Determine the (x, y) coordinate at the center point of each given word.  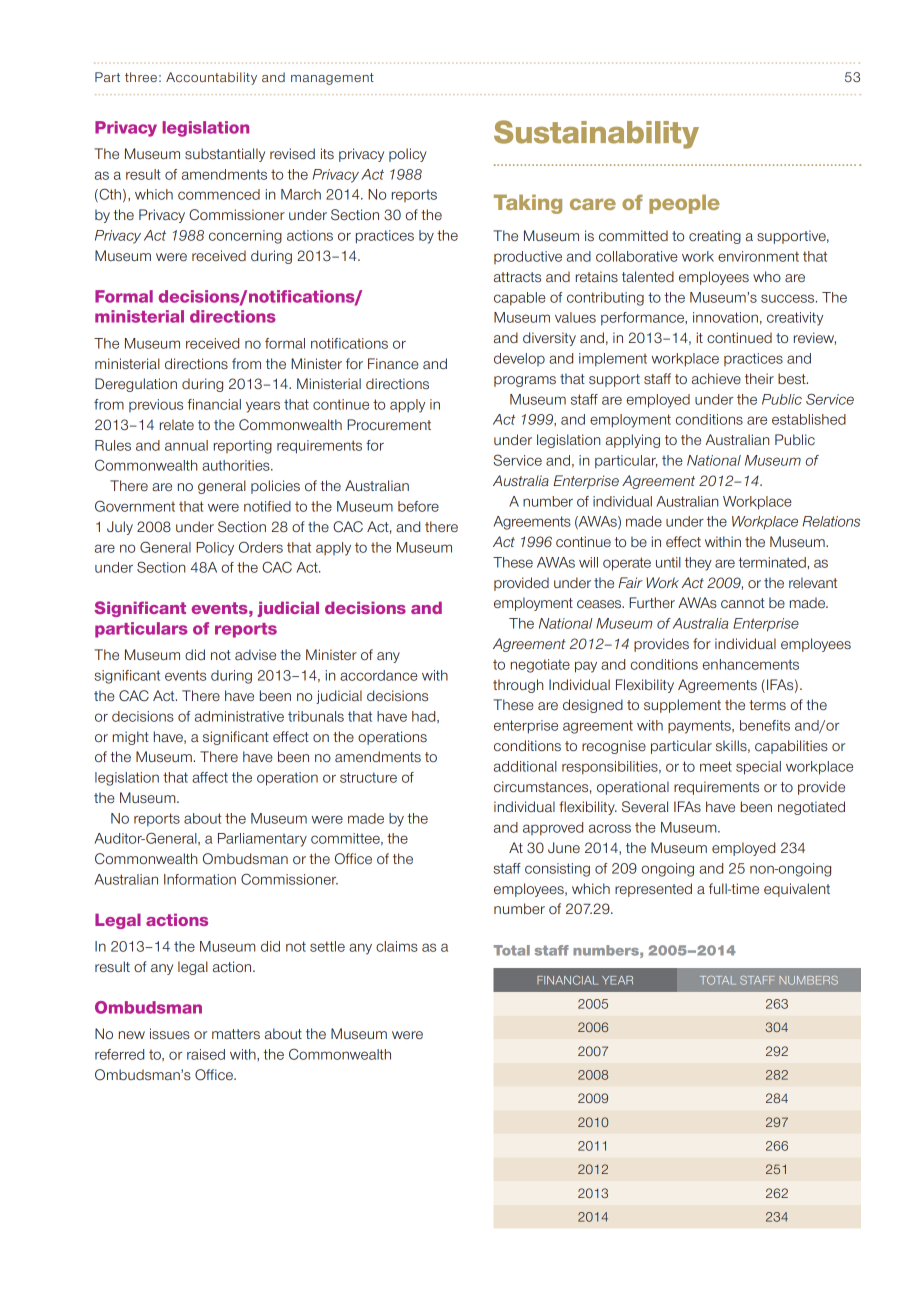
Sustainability (596, 134)
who (767, 276)
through (518, 686)
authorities (237, 465)
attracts (517, 277)
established (809, 419)
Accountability (211, 78)
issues (170, 1034)
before (418, 506)
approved (553, 829)
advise (255, 654)
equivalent (797, 890)
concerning (245, 237)
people (684, 204)
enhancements (751, 664)
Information (200, 879)
